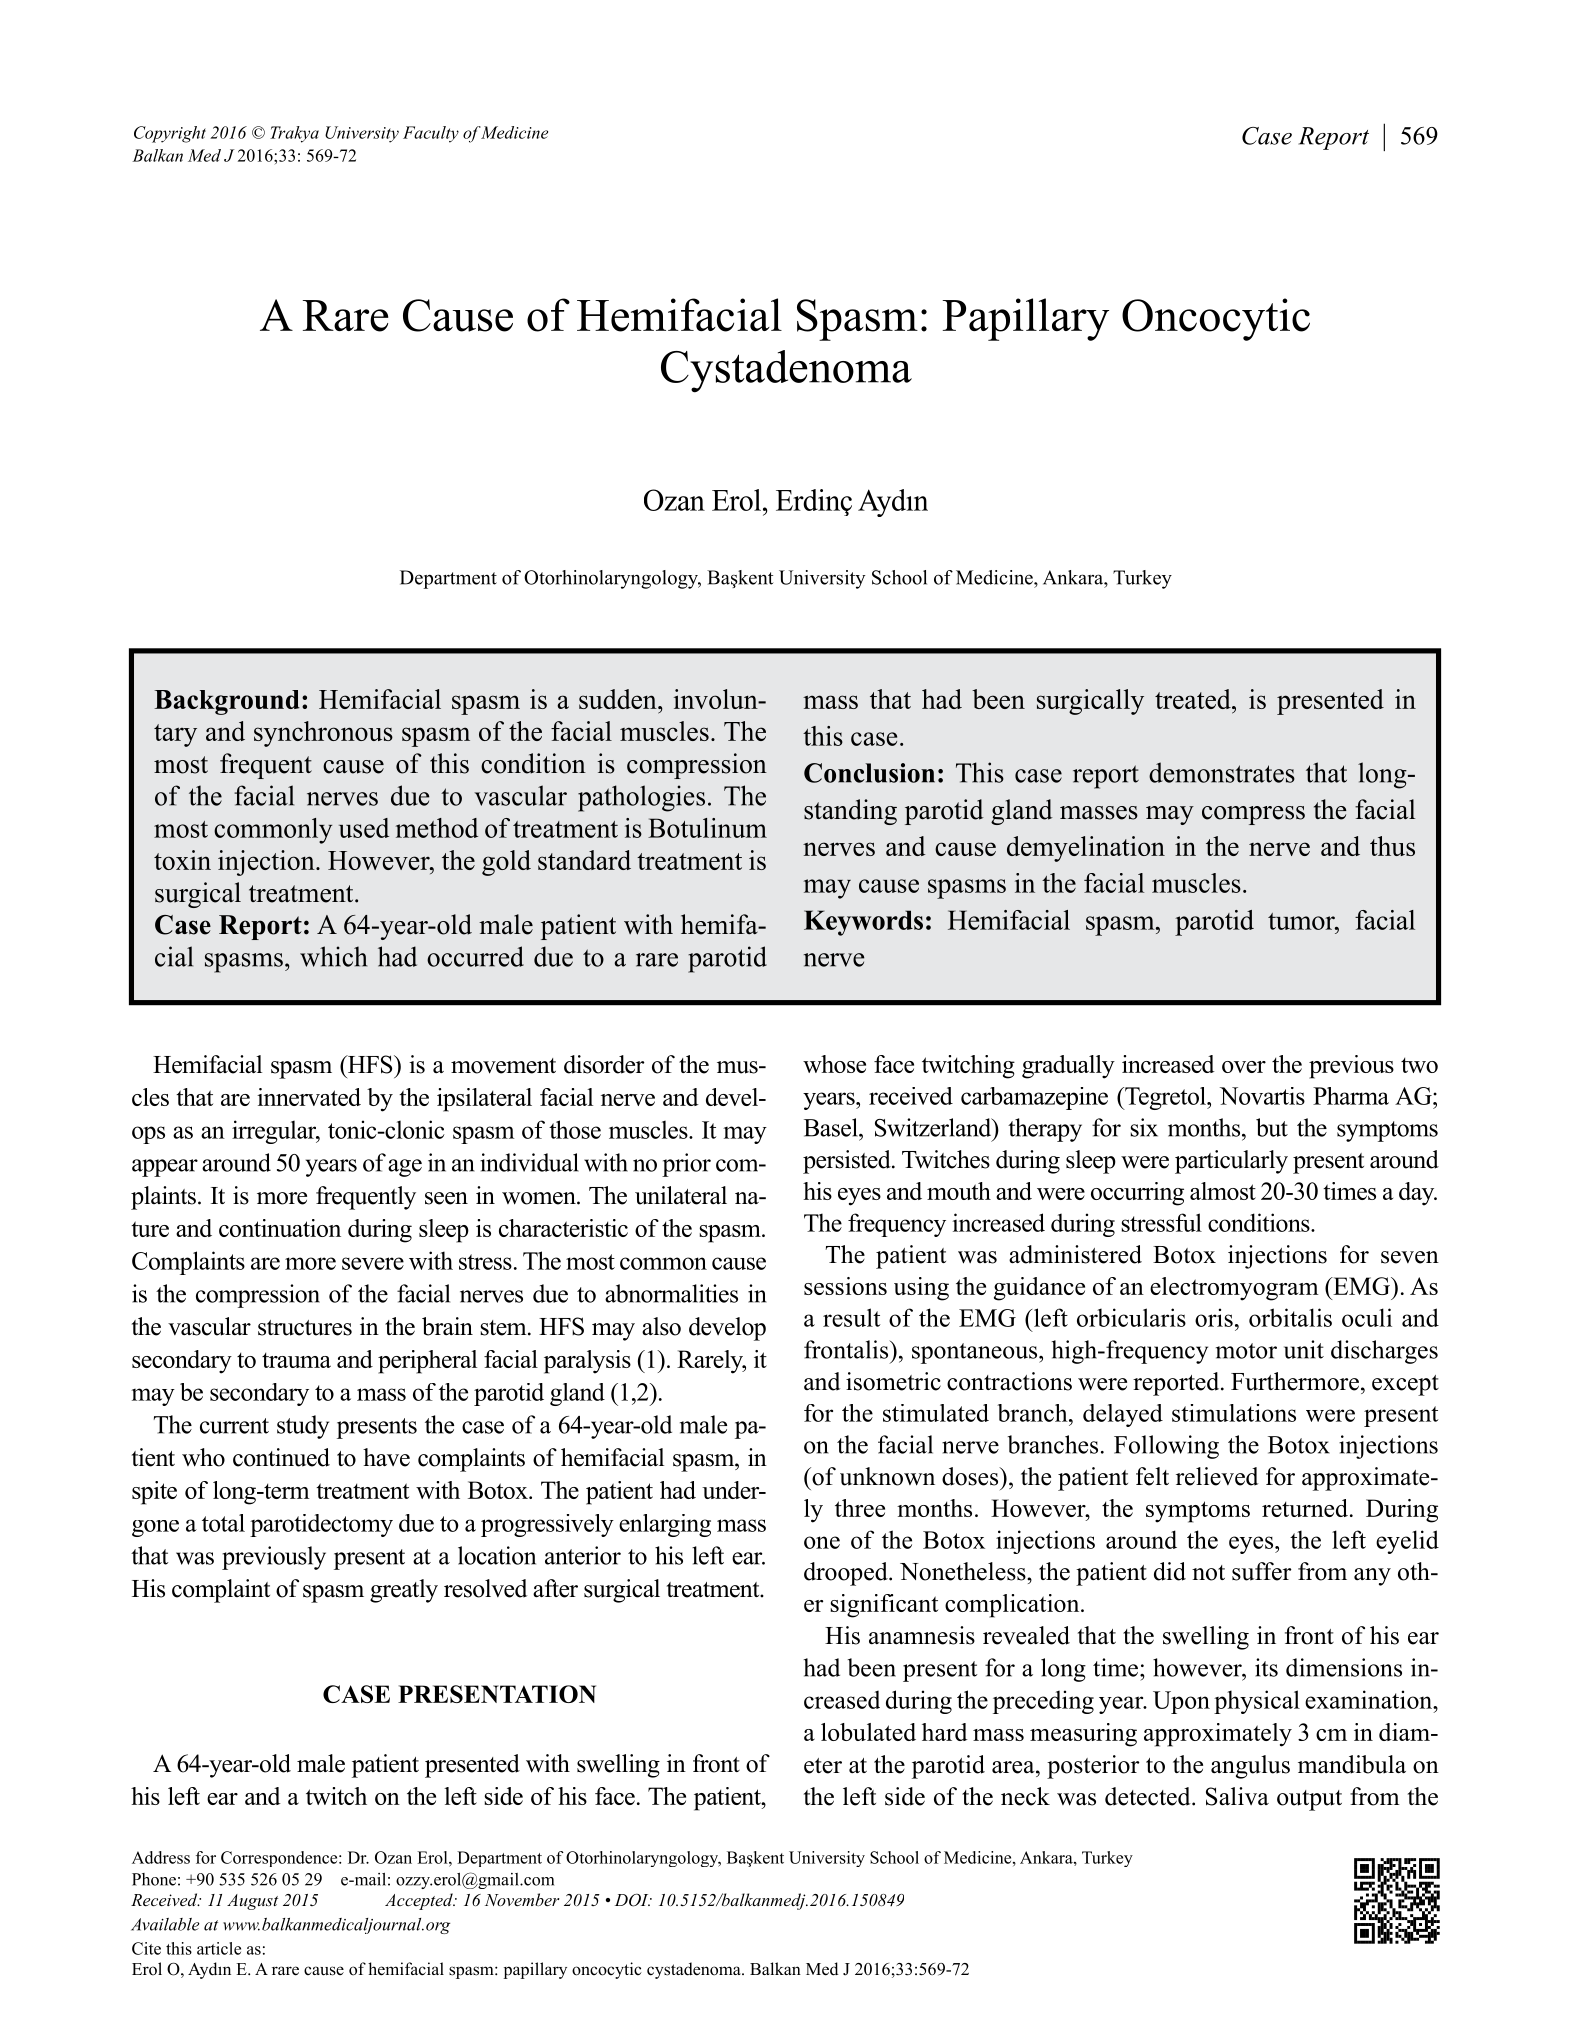 Image resolution: width=1570 pixels, height=2044 pixels. Describe the element at coordinates (1194, 699) in the page. I see `treated` at that location.
